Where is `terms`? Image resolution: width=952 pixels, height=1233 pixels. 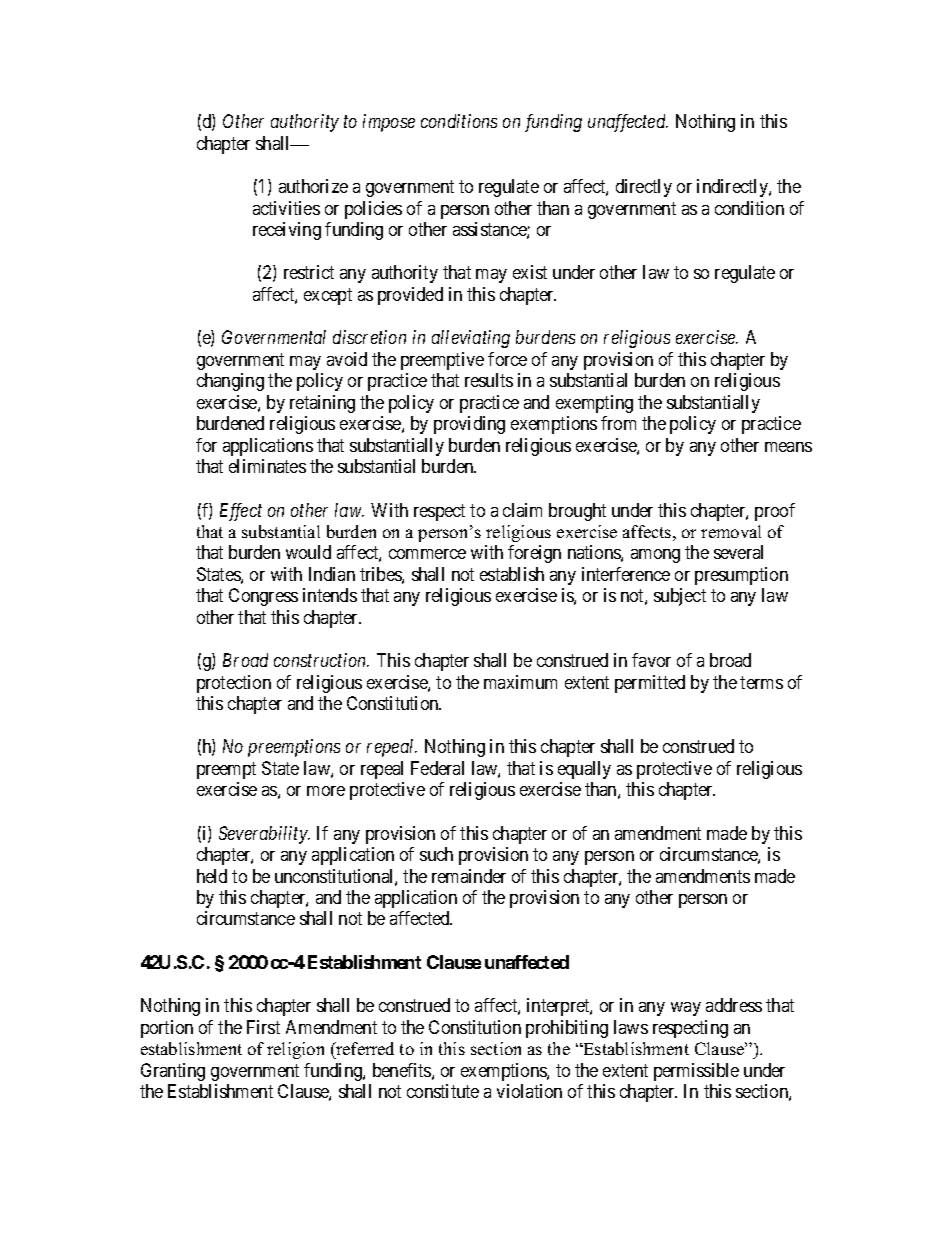 terms is located at coordinates (761, 682).
